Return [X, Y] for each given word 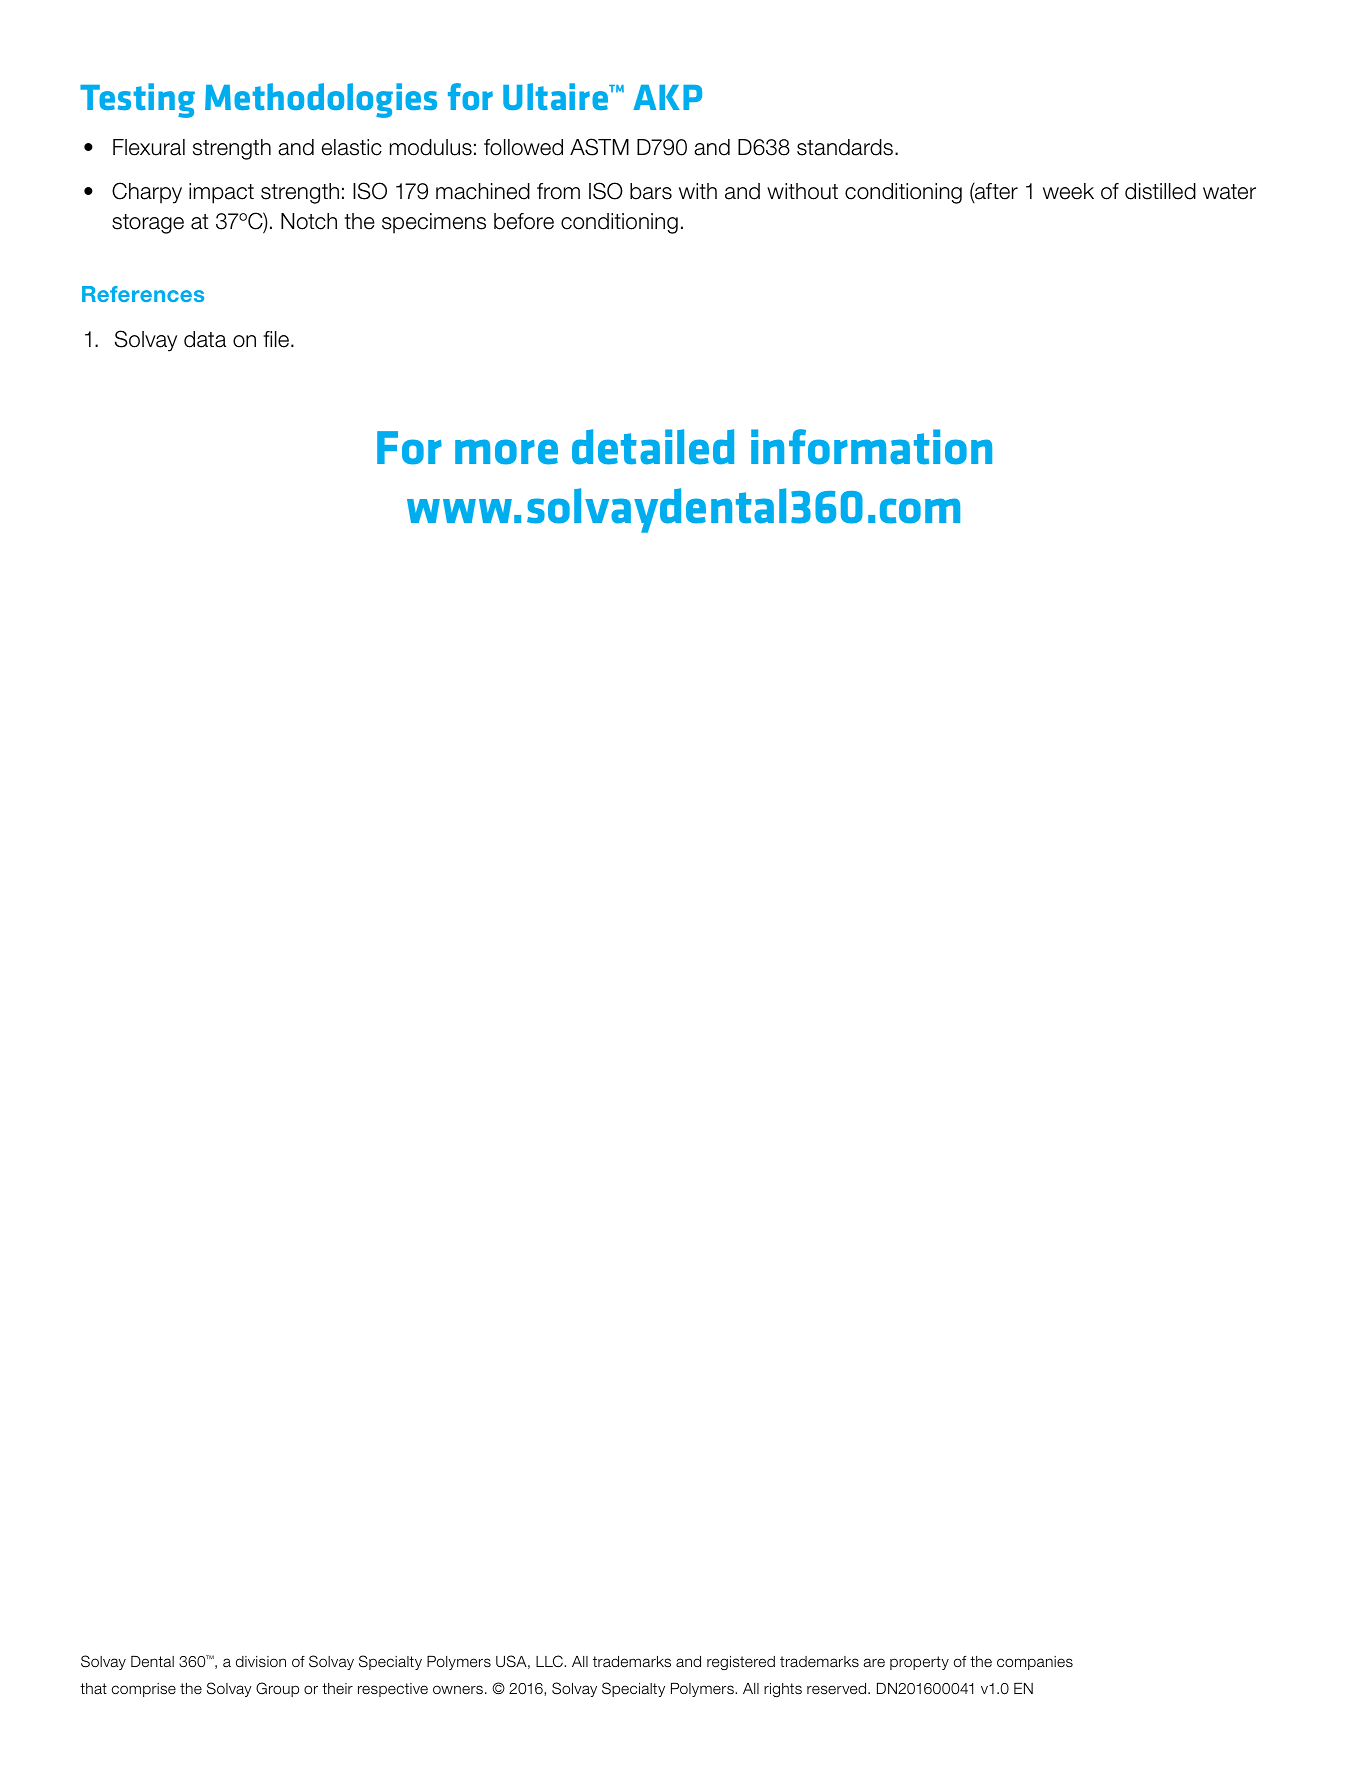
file [277, 339]
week [1068, 191]
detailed [653, 447]
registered [741, 1663]
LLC [550, 1661]
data [205, 339]
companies [1035, 1663]
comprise [144, 1690]
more [506, 452]
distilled [1160, 191]
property [919, 1663]
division [261, 1662]
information [871, 447]
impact [221, 193]
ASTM [599, 147]
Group [277, 1689]
